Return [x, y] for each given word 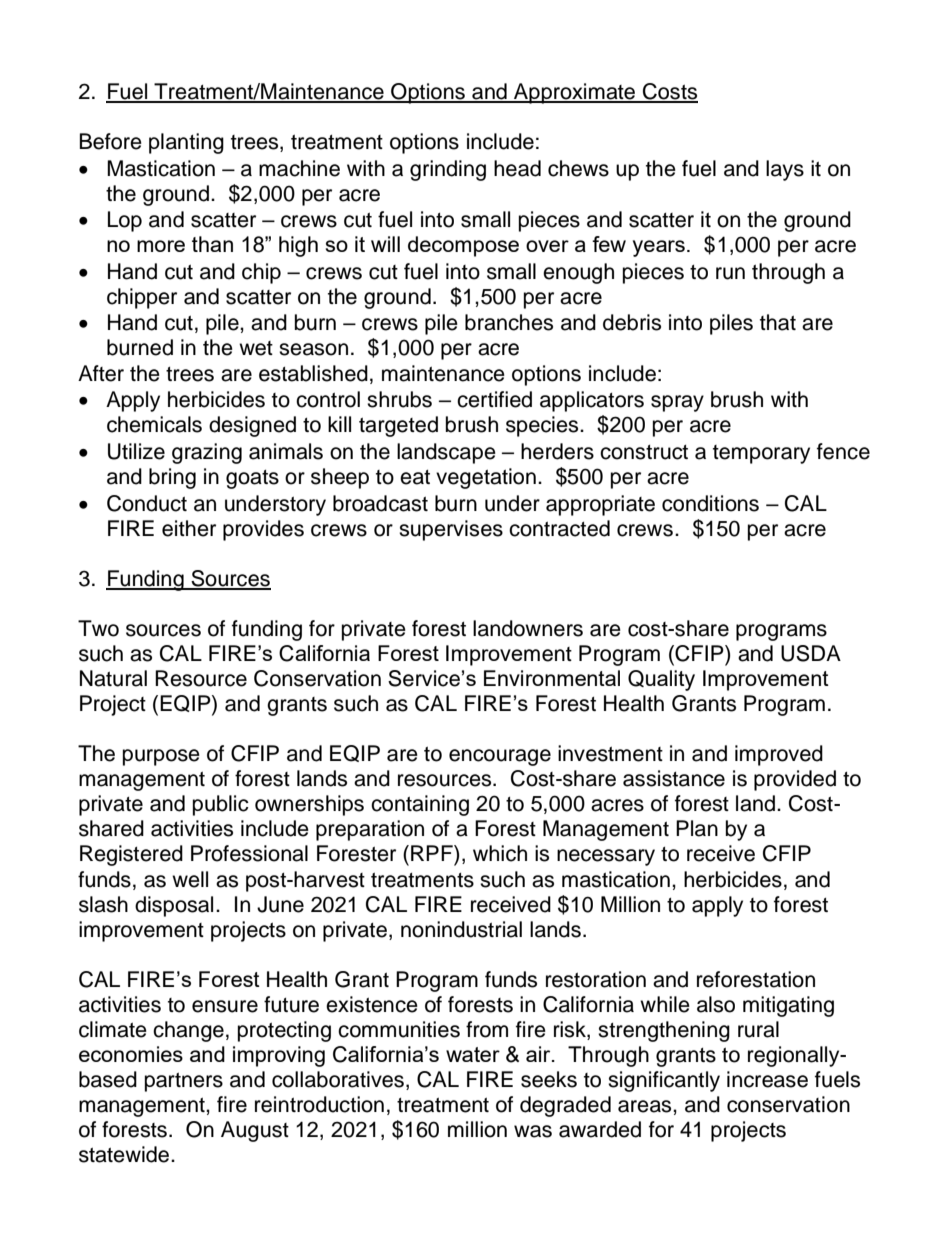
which [500, 853]
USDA [811, 653]
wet [256, 348]
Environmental [552, 678]
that [778, 322]
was [533, 1131]
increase [767, 1079]
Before [111, 141]
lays [785, 170]
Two [98, 628]
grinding [448, 170]
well [190, 879]
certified [494, 399]
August [255, 1131]
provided [795, 780]
